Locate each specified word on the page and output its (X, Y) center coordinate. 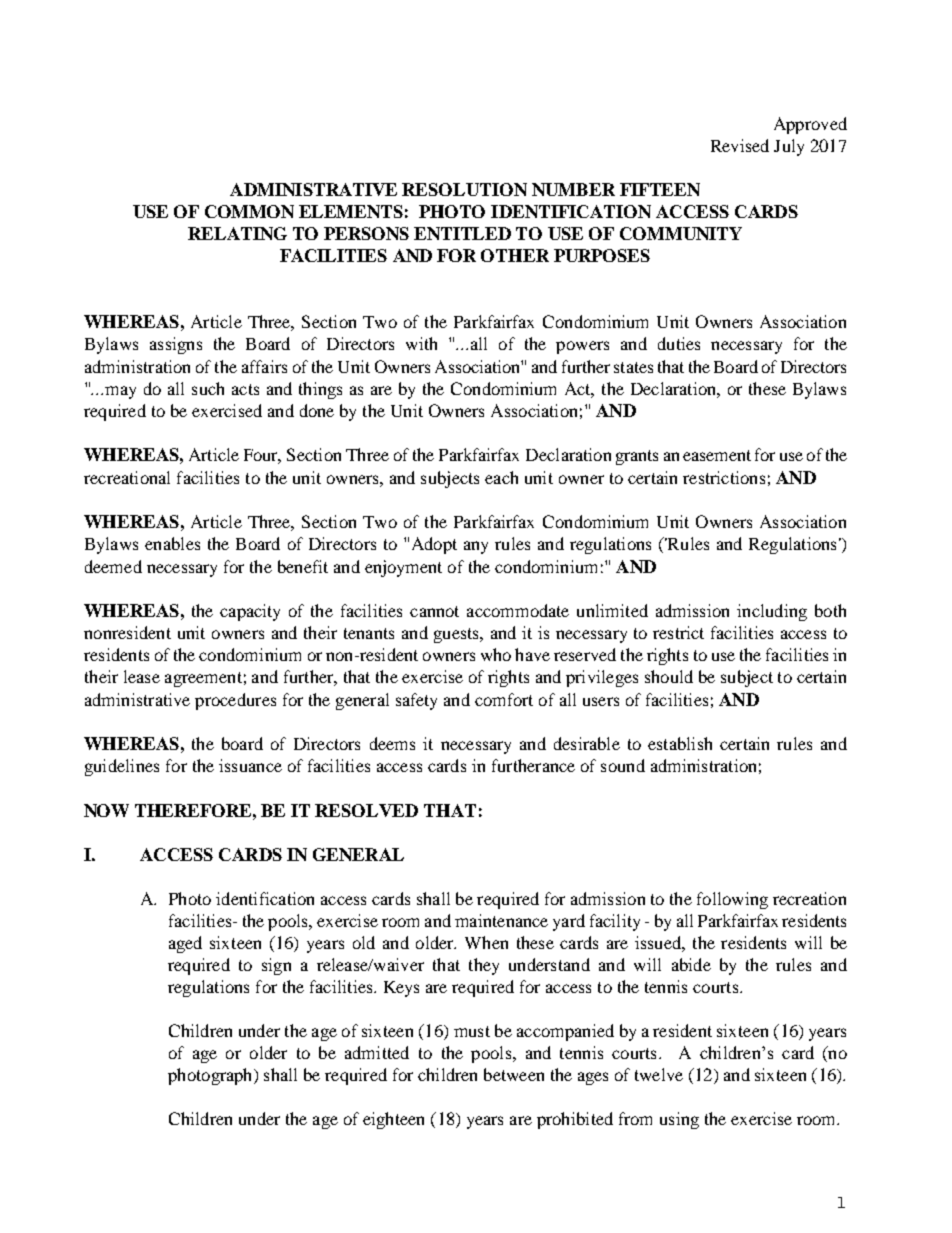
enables (172, 543)
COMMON (249, 211)
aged (185, 944)
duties (679, 343)
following (732, 900)
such (208, 388)
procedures (235, 701)
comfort (504, 699)
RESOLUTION (464, 189)
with (421, 343)
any (476, 547)
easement (717, 455)
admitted (377, 1052)
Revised (740, 145)
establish (680, 743)
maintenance (501, 920)
